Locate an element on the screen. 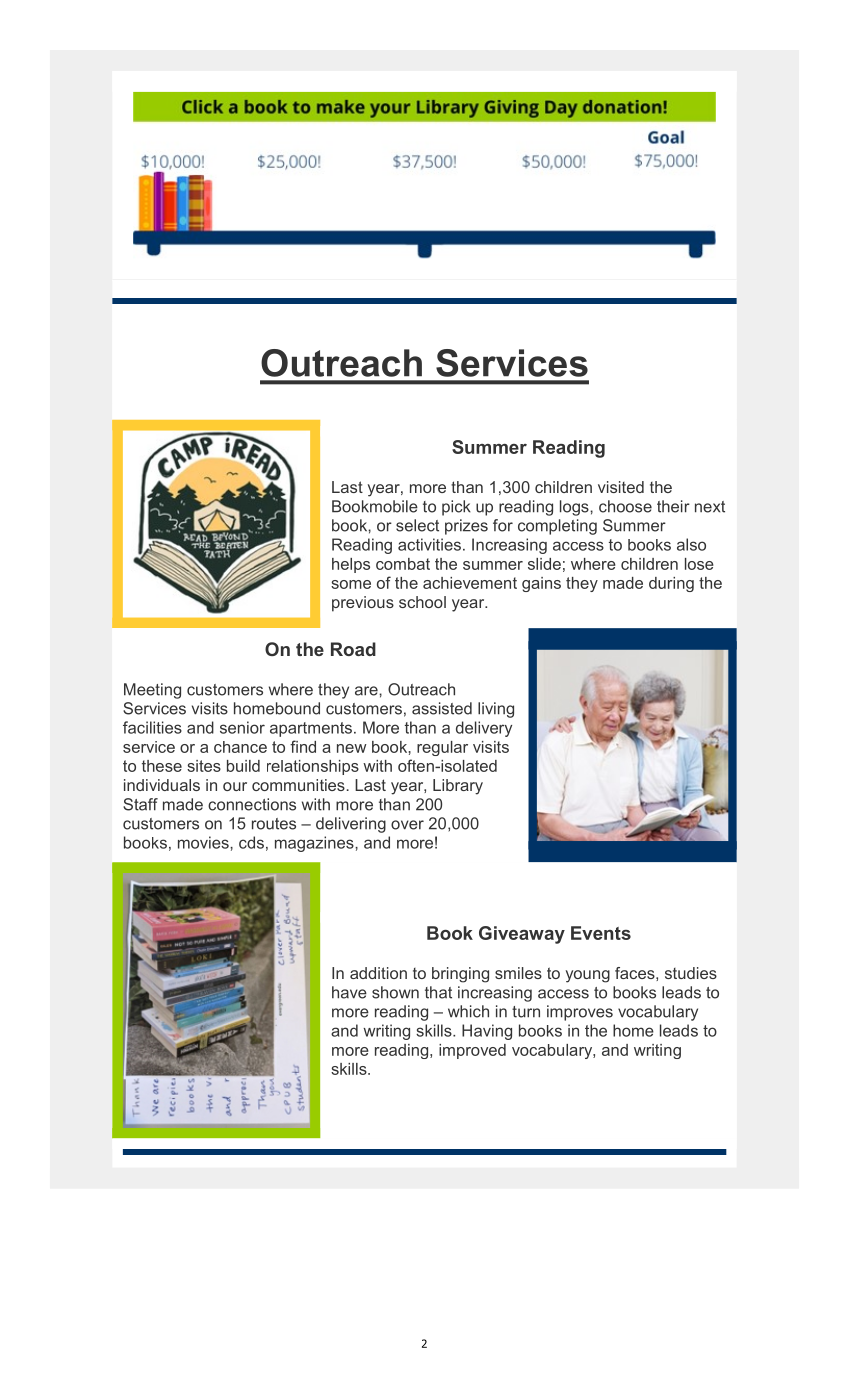  pick is located at coordinates (456, 508).
